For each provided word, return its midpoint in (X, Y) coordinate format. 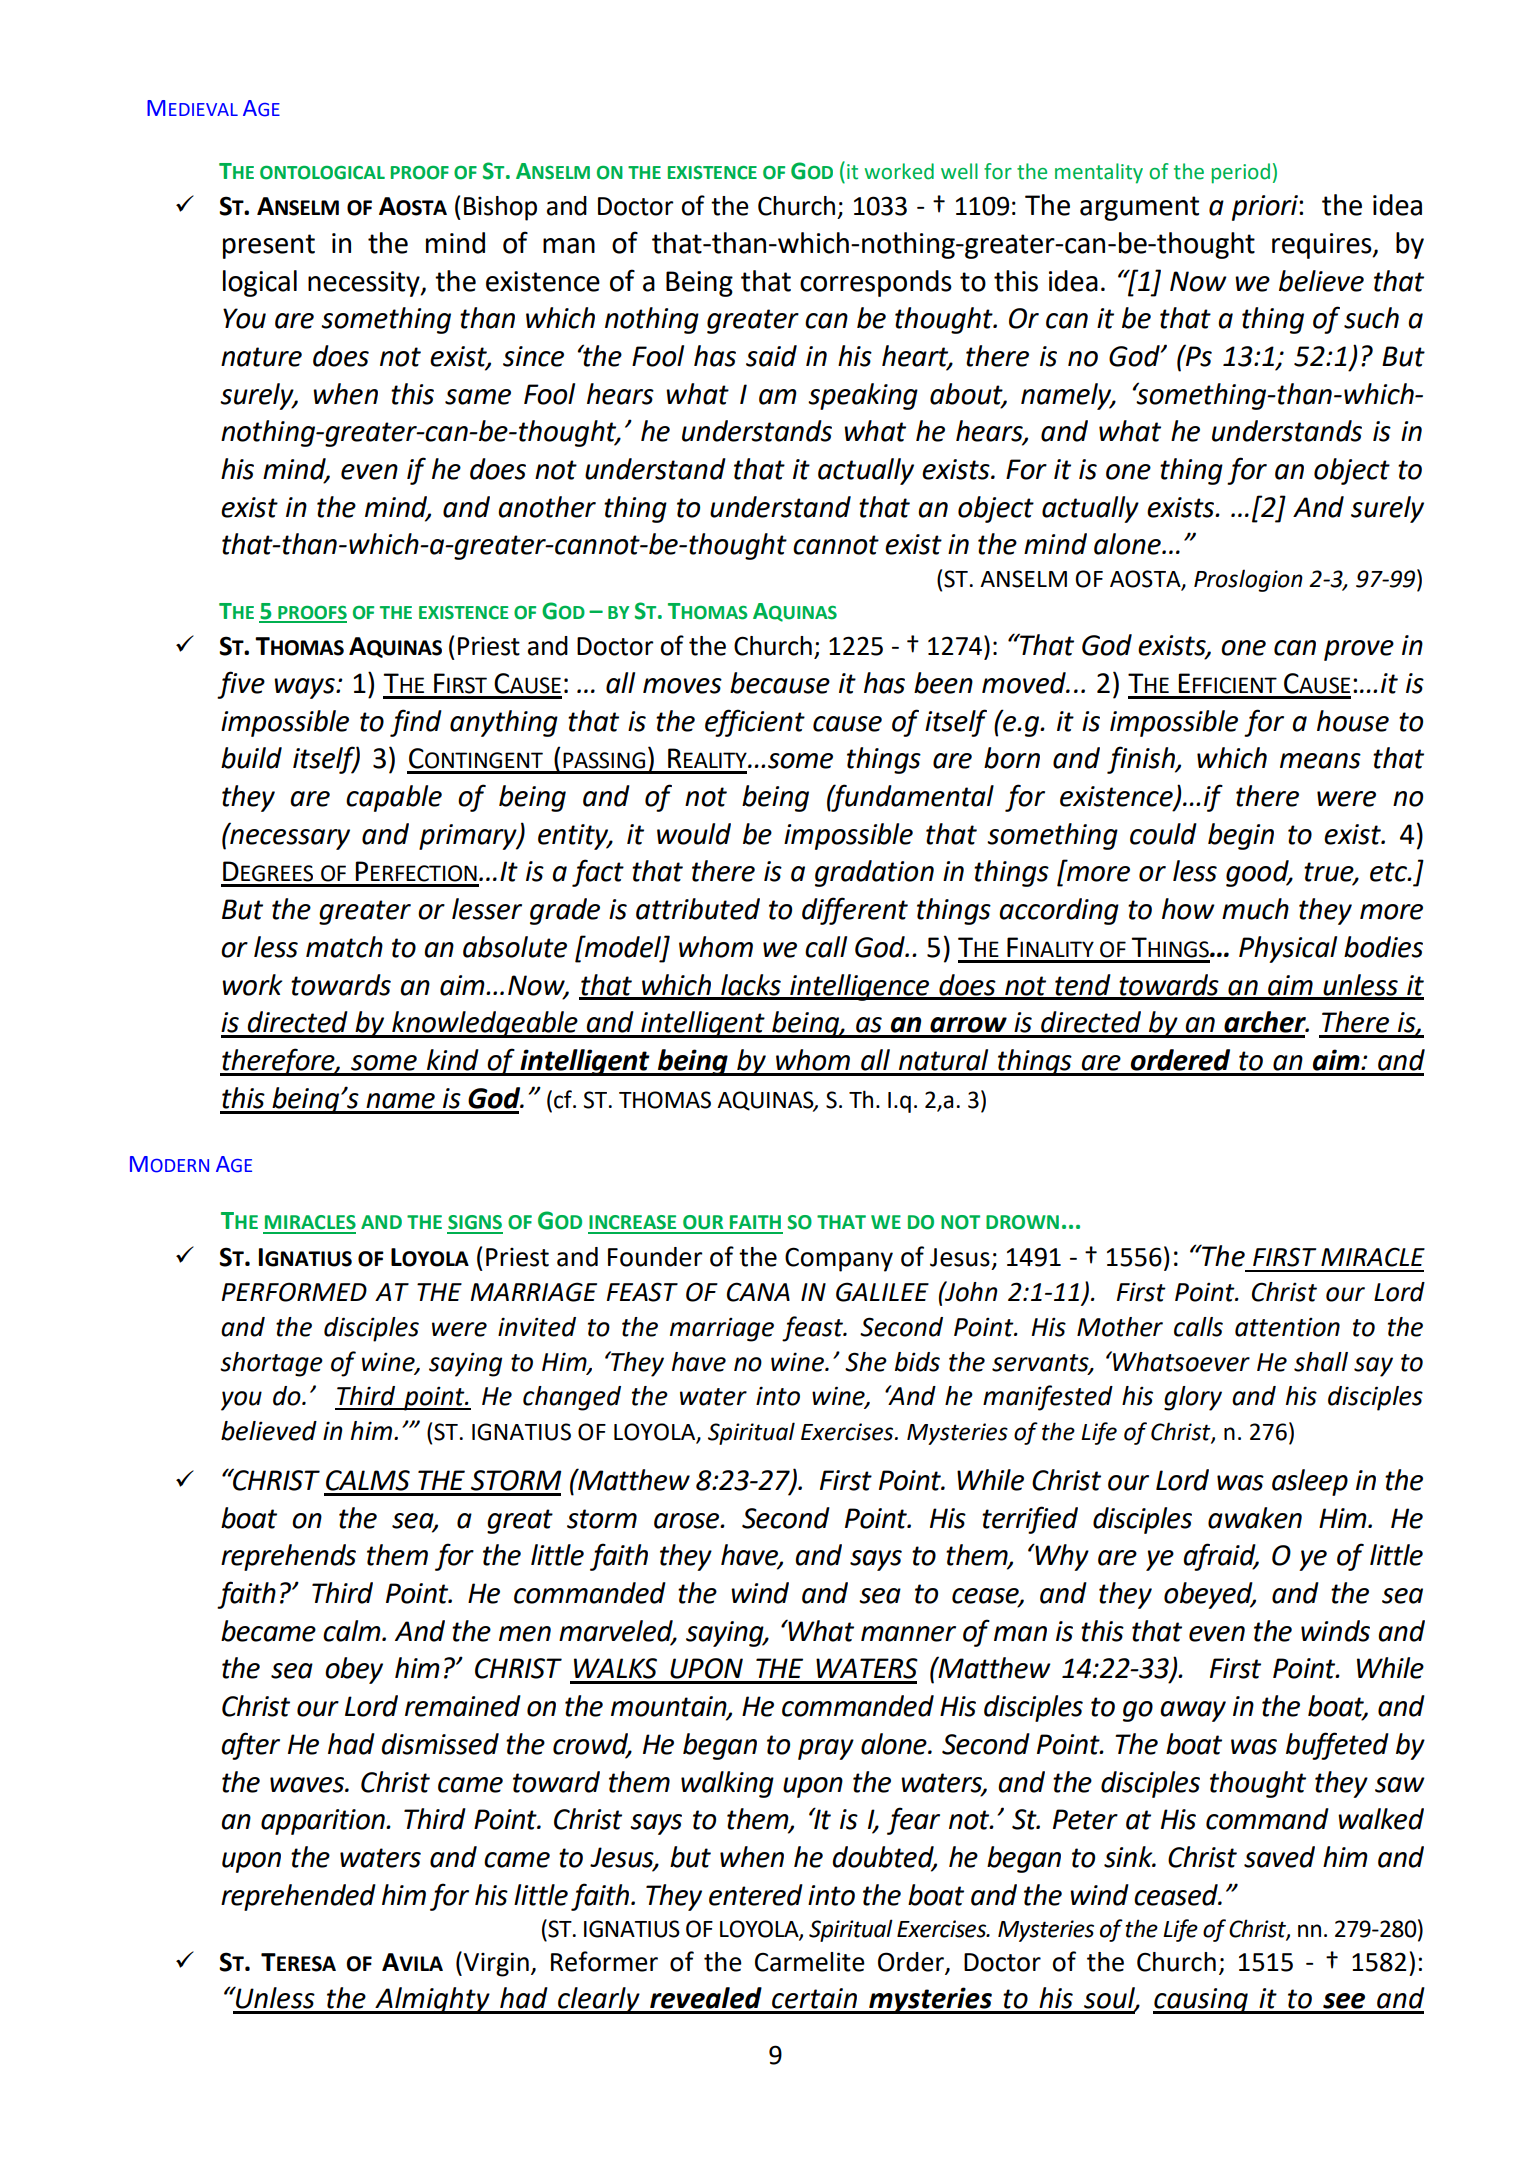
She (866, 1362)
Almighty (432, 2000)
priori (1266, 208)
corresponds (876, 283)
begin (1241, 836)
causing (1201, 2001)
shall (1321, 1362)
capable (394, 798)
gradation (874, 873)
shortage (271, 1364)
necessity (365, 284)
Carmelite (810, 1962)
